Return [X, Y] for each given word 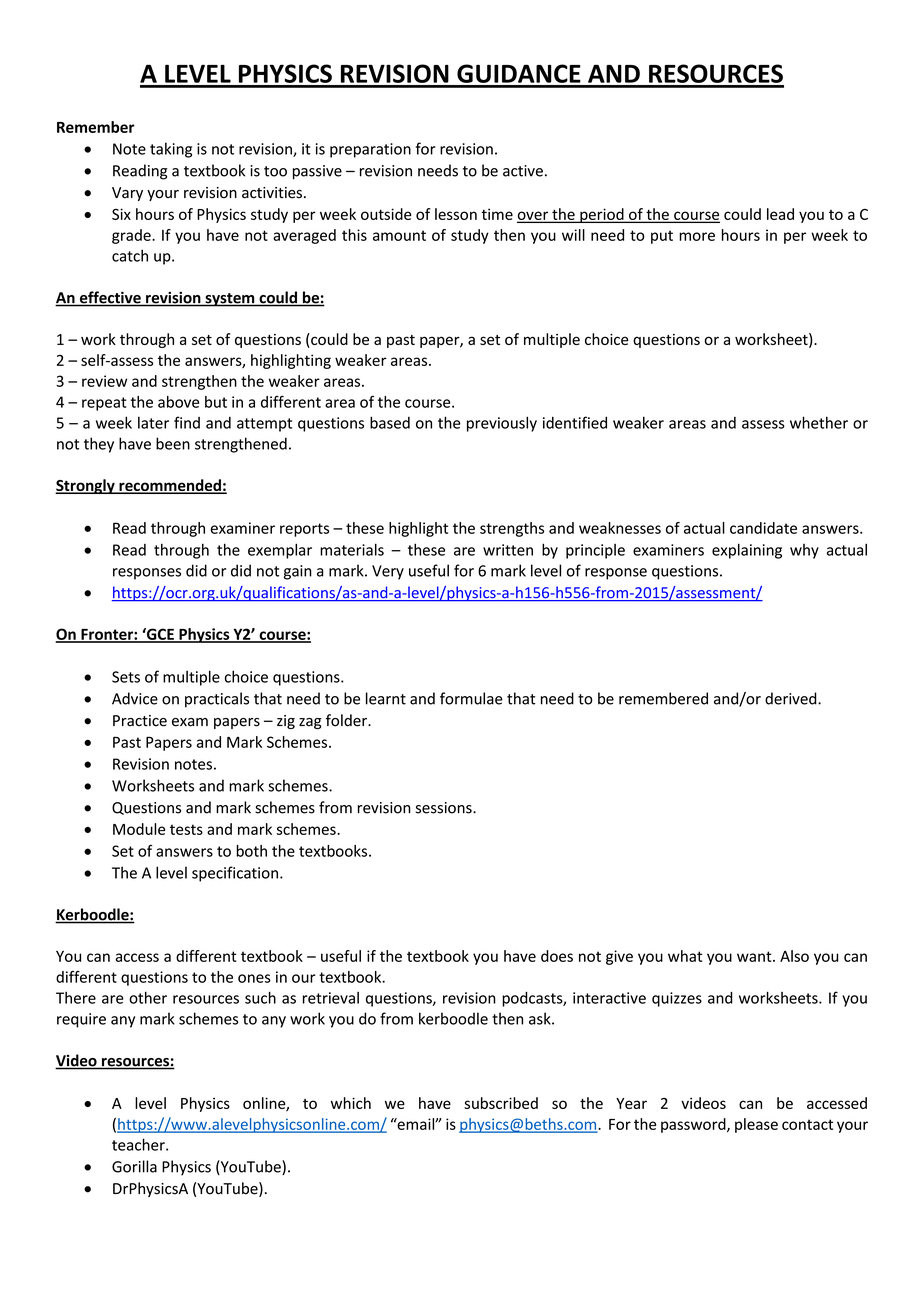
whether [819, 422]
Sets [126, 677]
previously [502, 424]
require [81, 1020]
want [755, 956]
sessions [445, 808]
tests [186, 829]
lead [780, 214]
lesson [456, 214]
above [178, 402]
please [756, 1125]
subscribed [501, 1103]
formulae [471, 698]
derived [792, 698]
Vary [127, 194]
